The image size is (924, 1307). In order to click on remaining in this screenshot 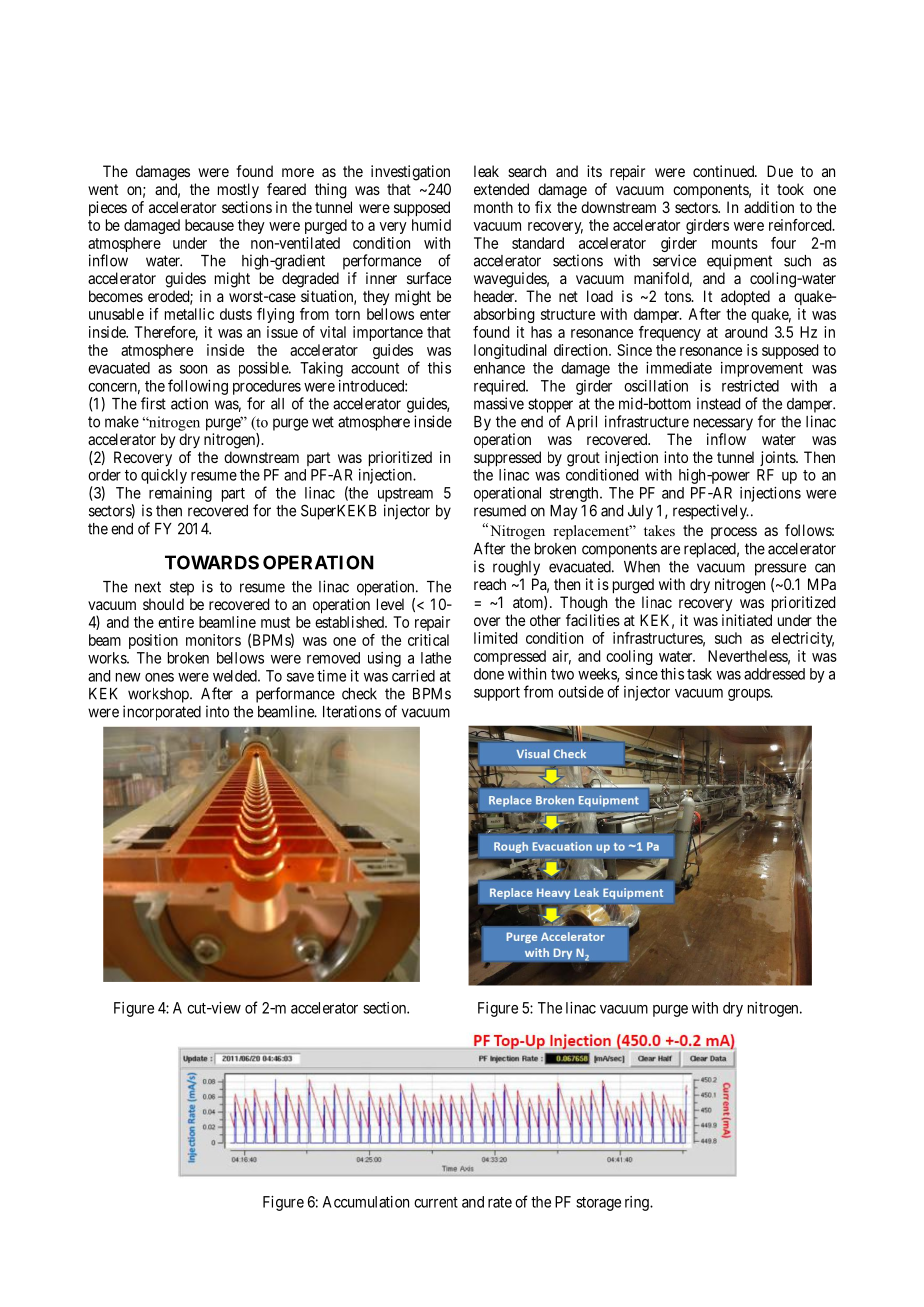, I will do `click(180, 494)`.
